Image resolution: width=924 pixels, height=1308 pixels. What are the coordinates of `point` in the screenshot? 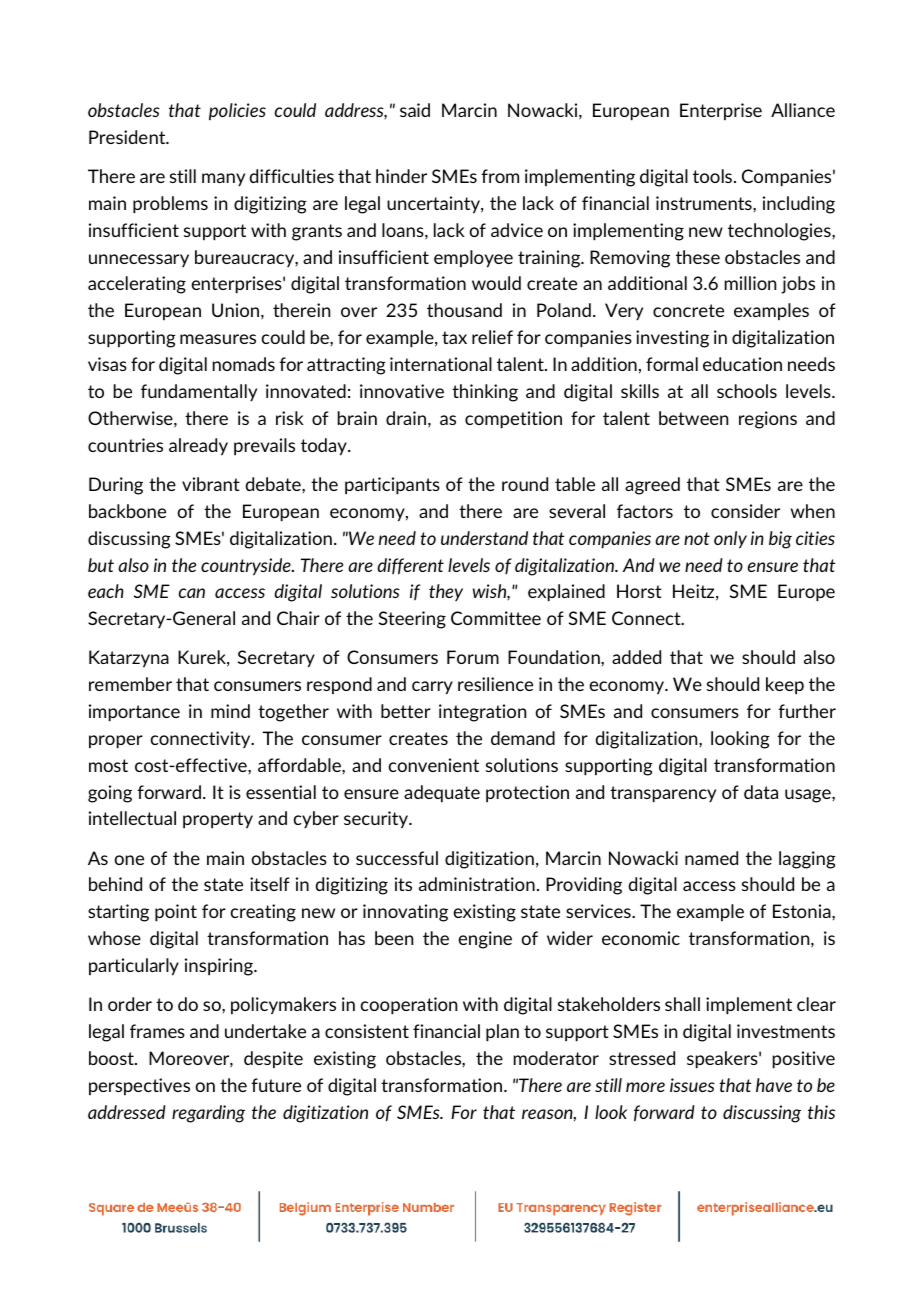 It's located at (176, 913).
